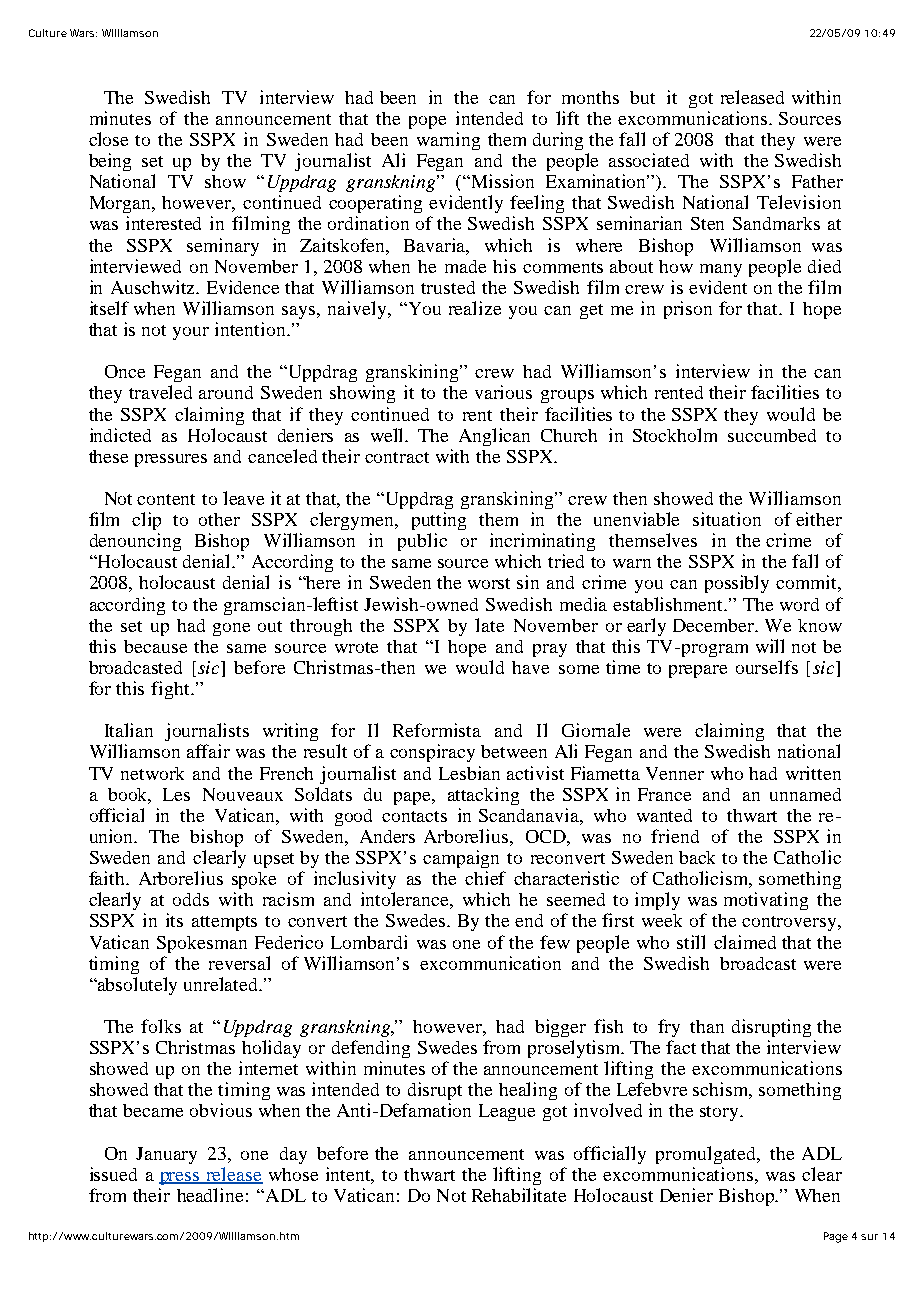  Describe the element at coordinates (210, 1195) in the screenshot. I see `headline` at that location.
